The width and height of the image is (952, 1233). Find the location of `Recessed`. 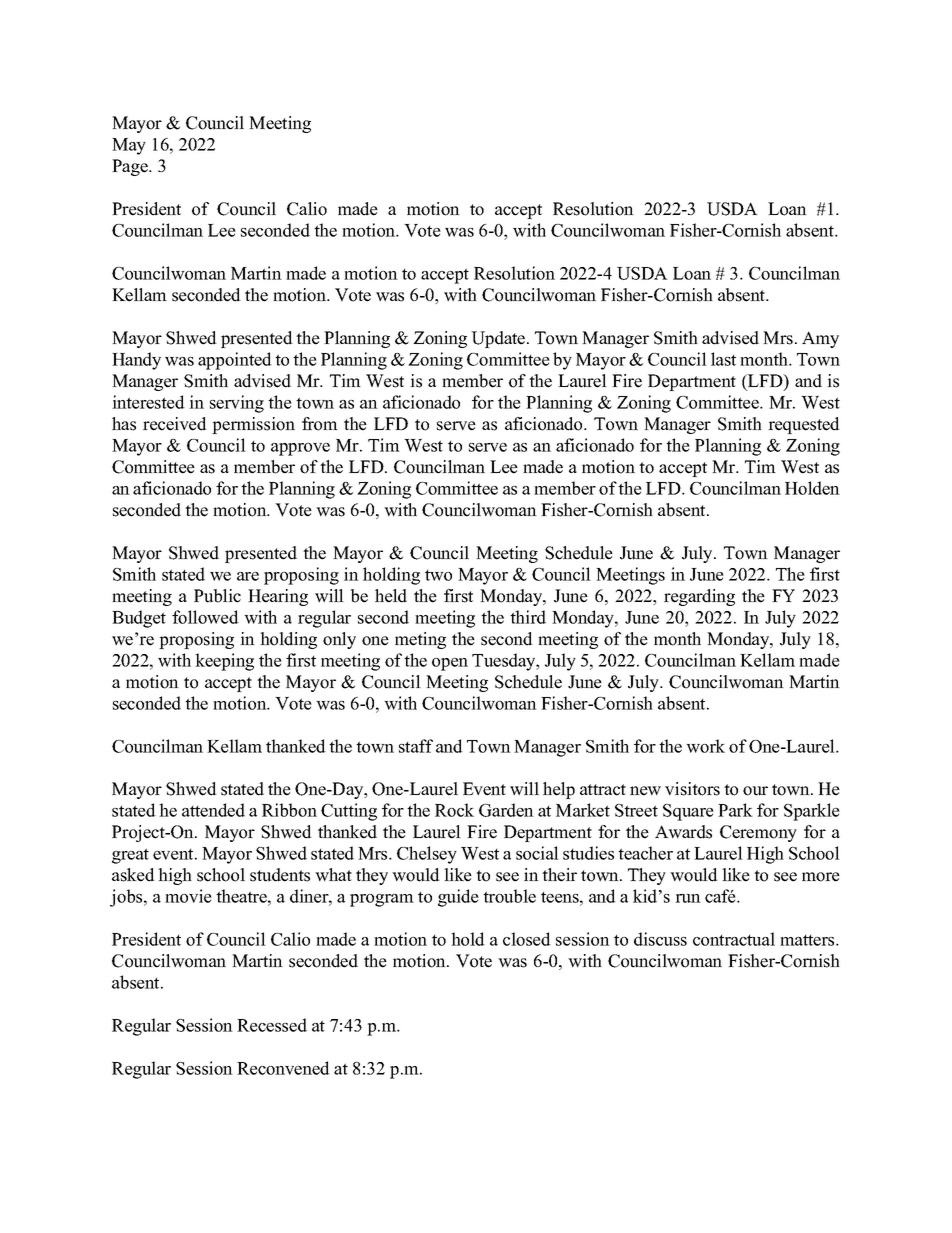

Recessed is located at coordinates (272, 1025).
